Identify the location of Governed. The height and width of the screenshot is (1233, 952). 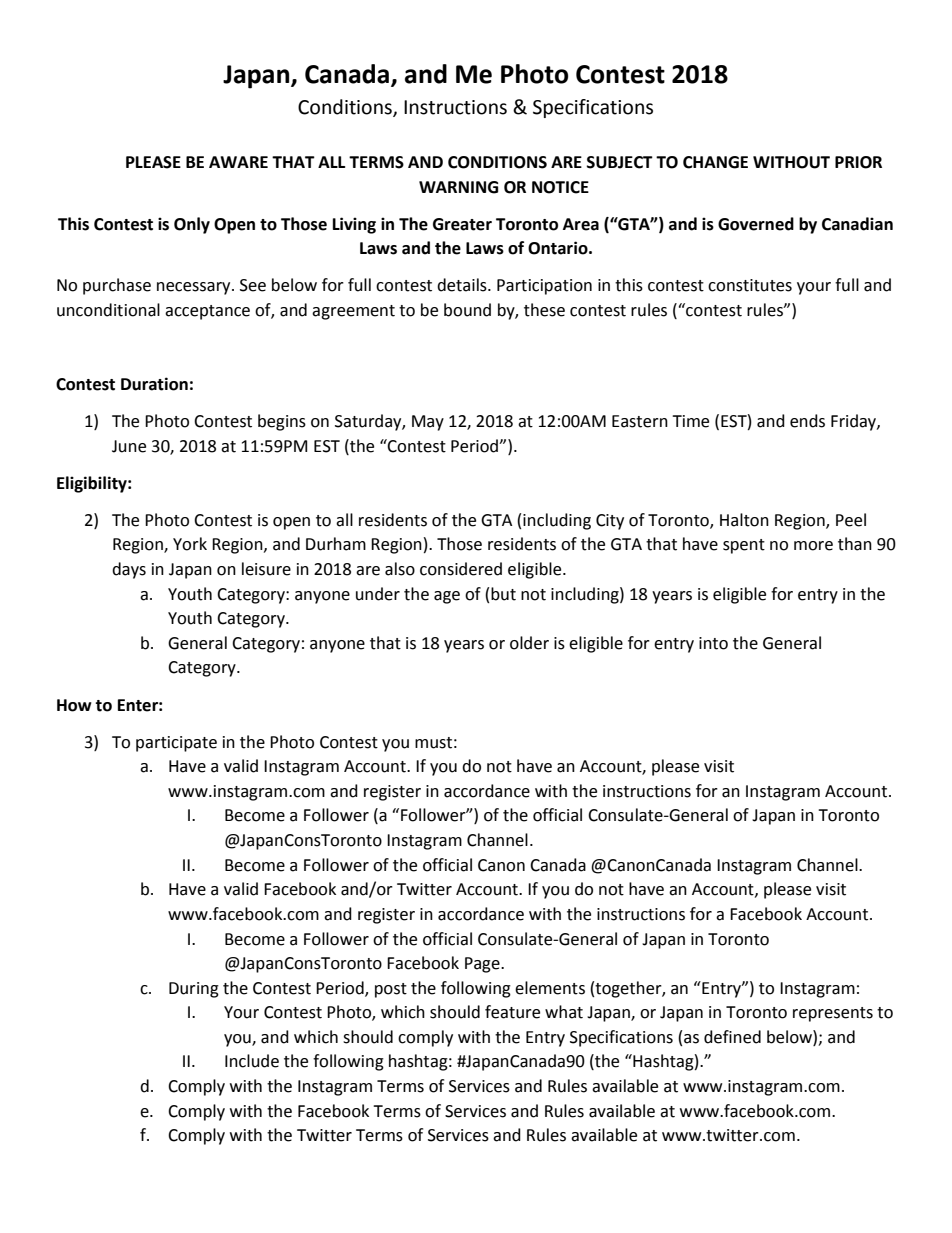
(756, 224).
